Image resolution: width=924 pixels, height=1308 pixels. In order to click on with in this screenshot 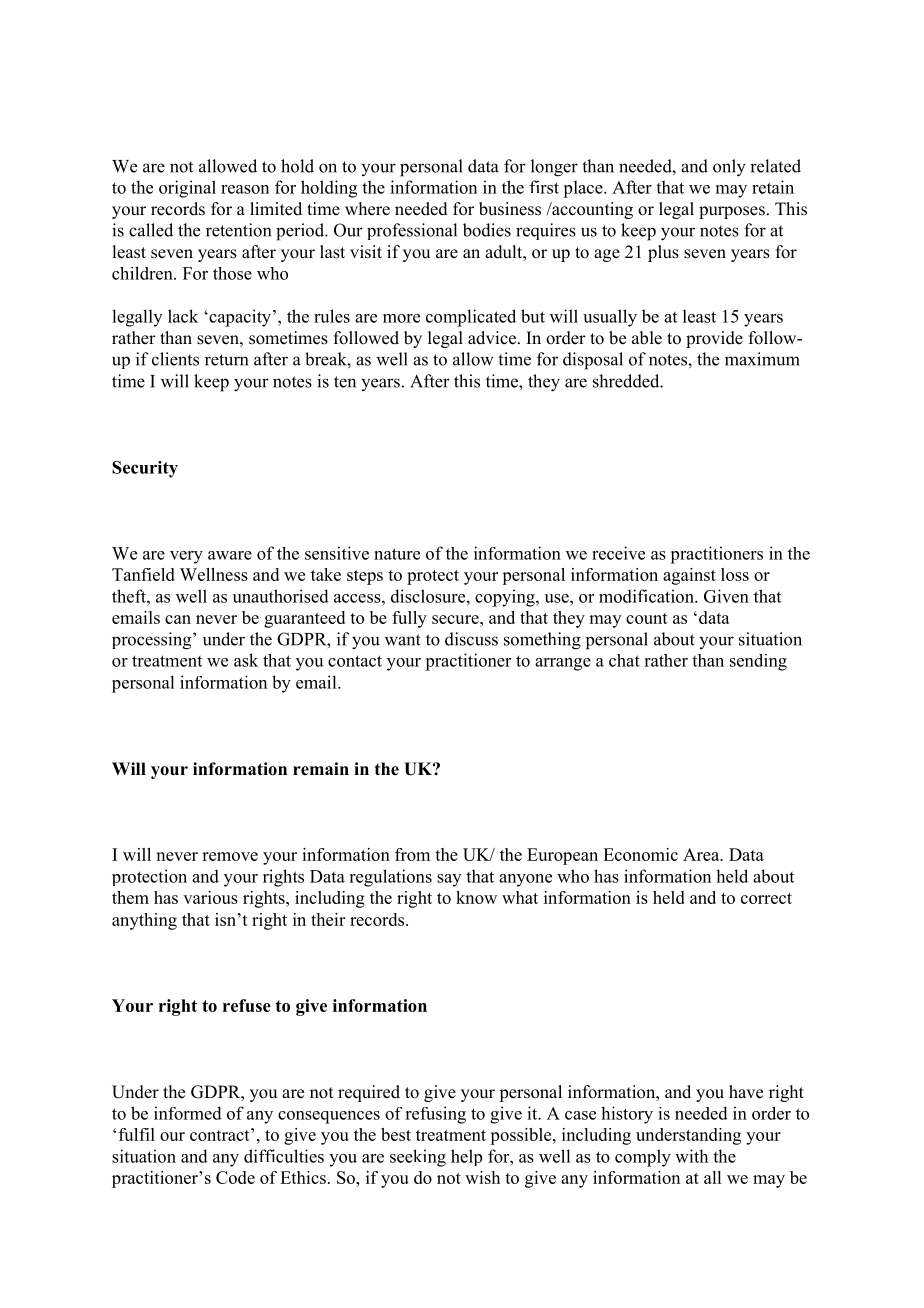, I will do `click(691, 1156)`.
